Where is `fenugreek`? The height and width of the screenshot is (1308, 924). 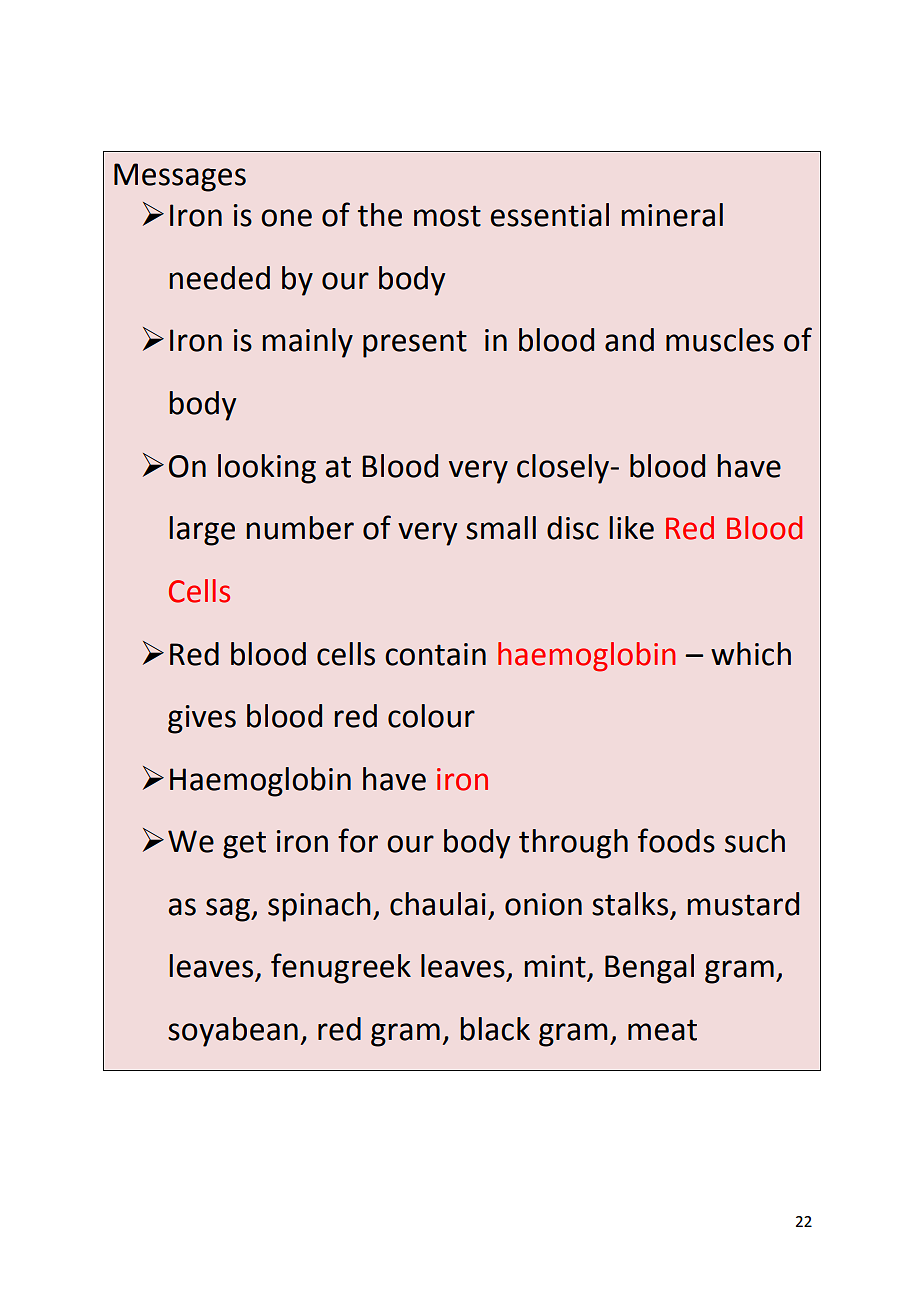 fenugreek is located at coordinates (341, 968).
